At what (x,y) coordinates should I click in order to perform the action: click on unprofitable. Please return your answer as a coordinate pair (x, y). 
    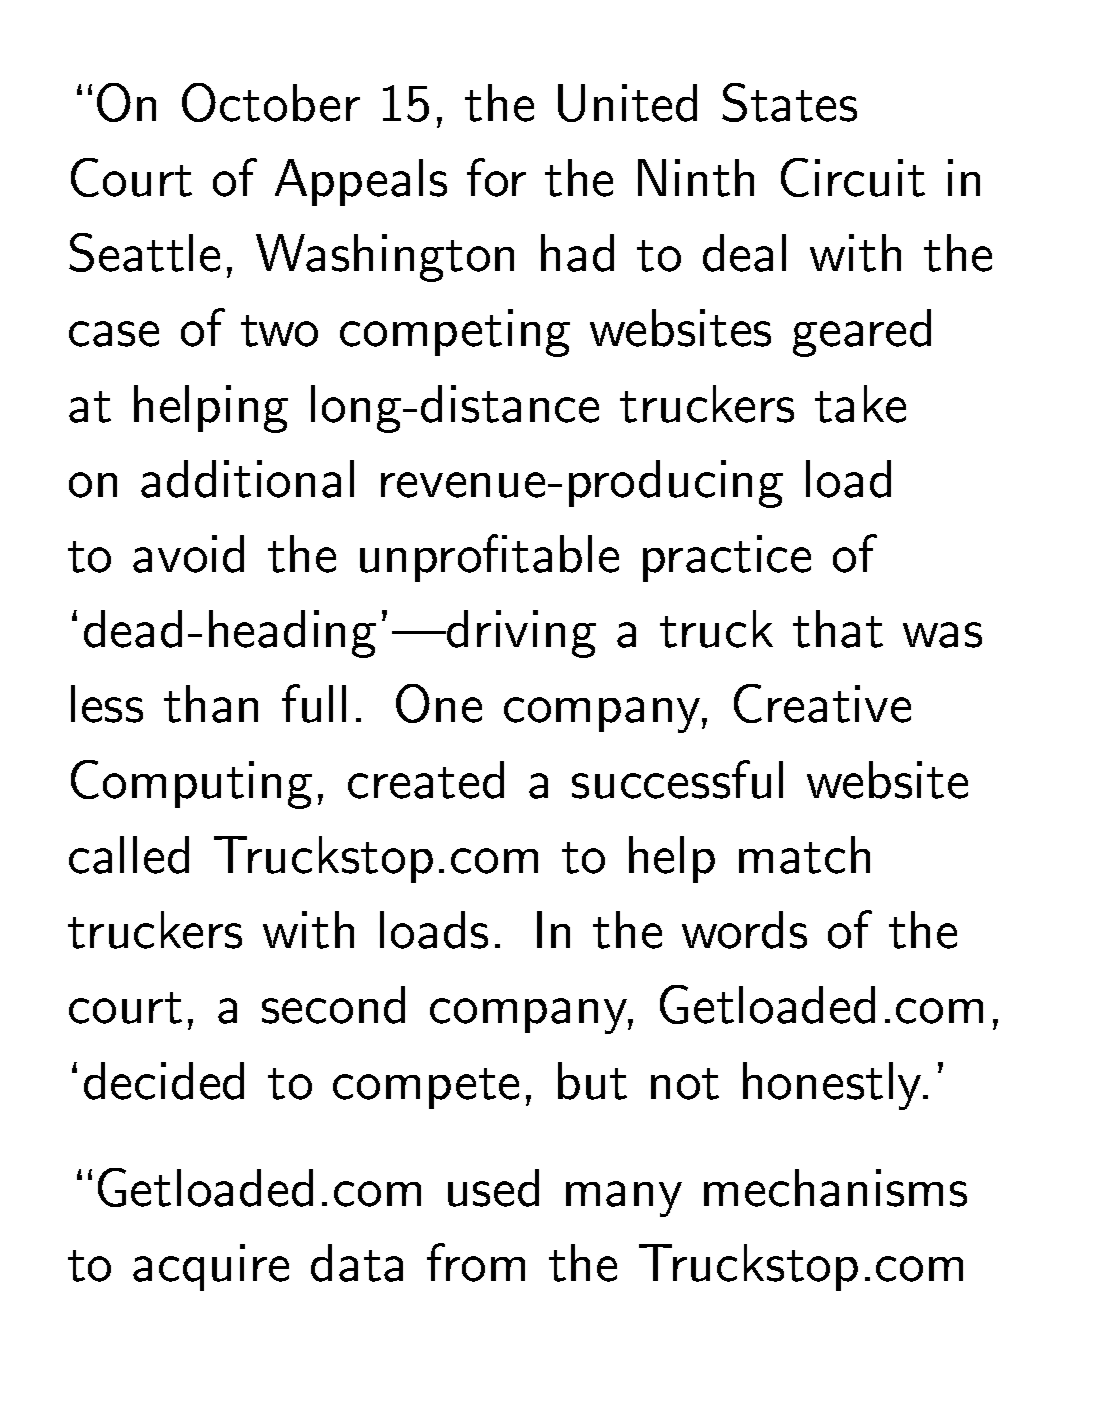
    Looking at the image, I should click on (489, 558).
